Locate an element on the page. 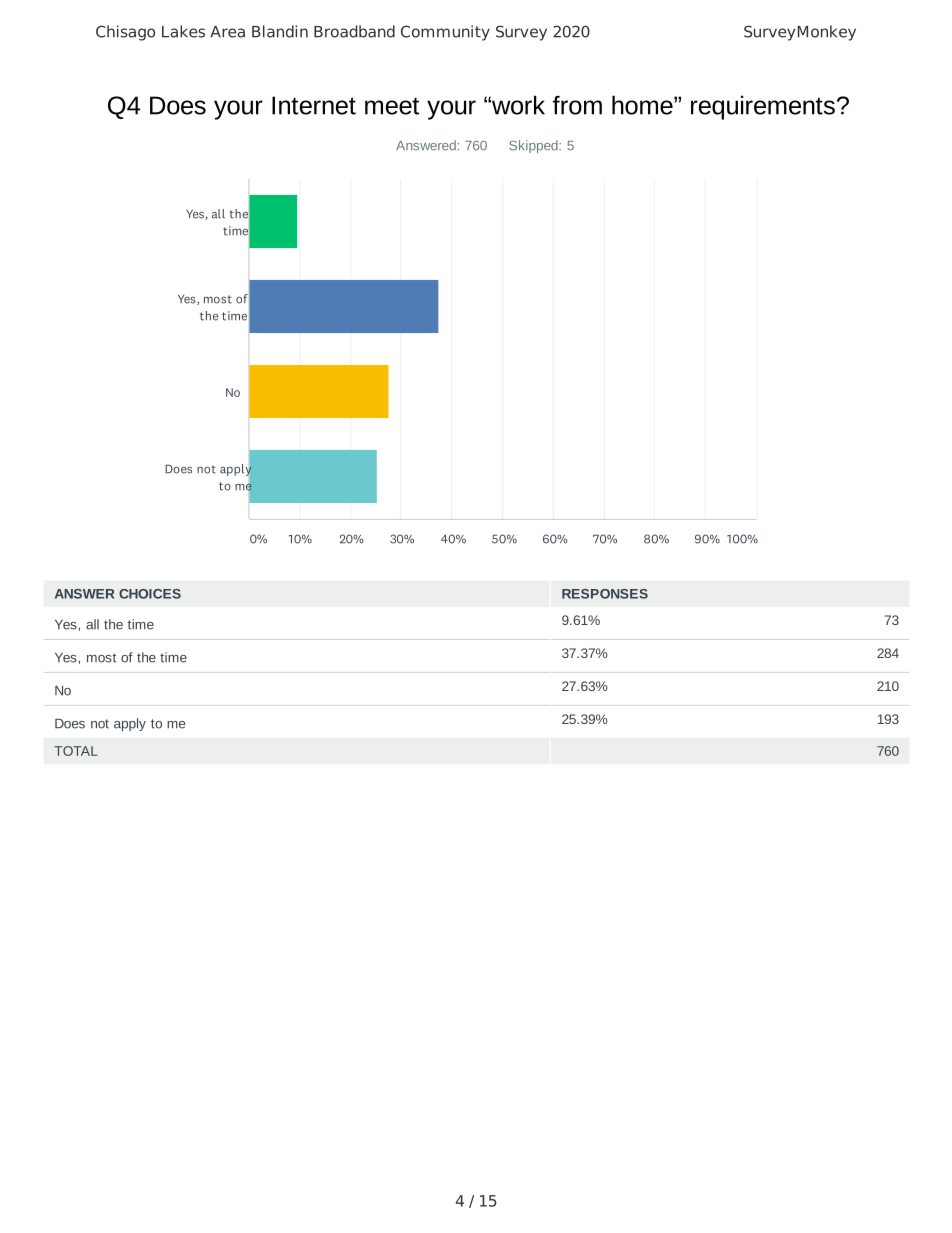  meet is located at coordinates (392, 106).
